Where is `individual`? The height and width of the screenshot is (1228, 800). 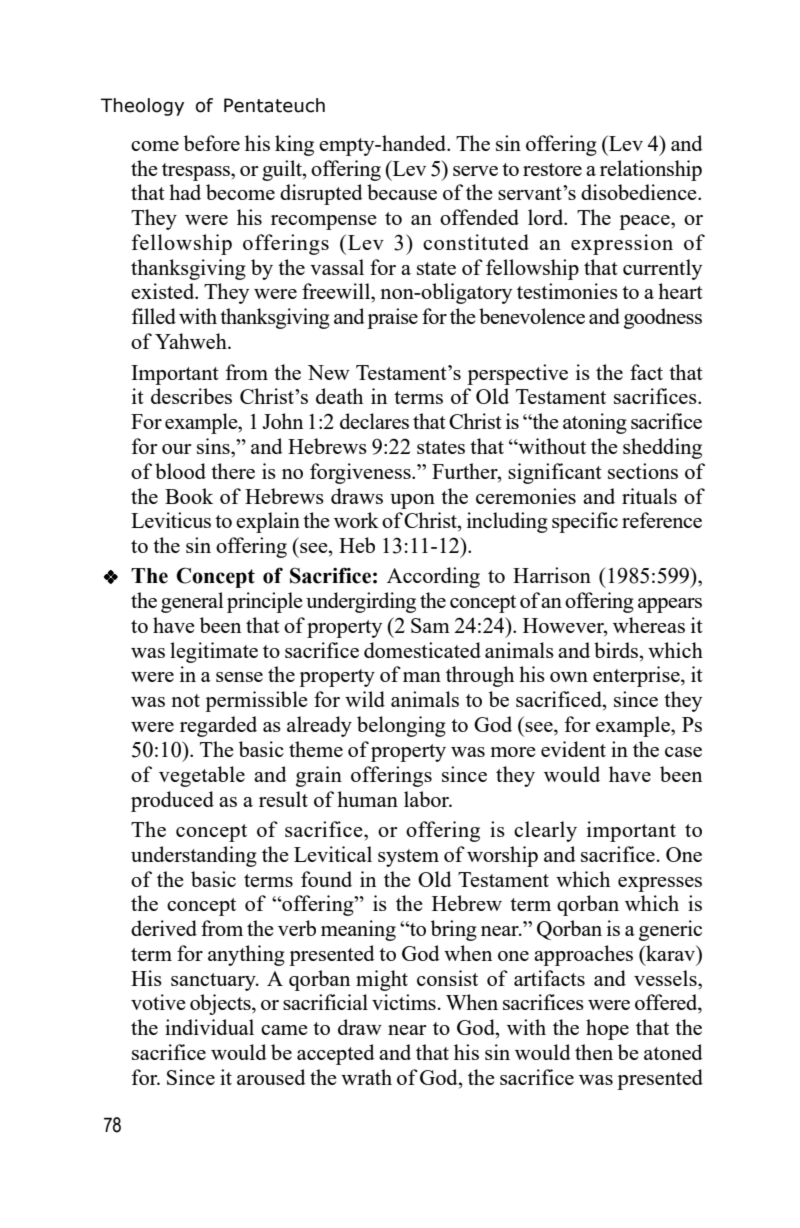 individual is located at coordinates (209, 1027).
